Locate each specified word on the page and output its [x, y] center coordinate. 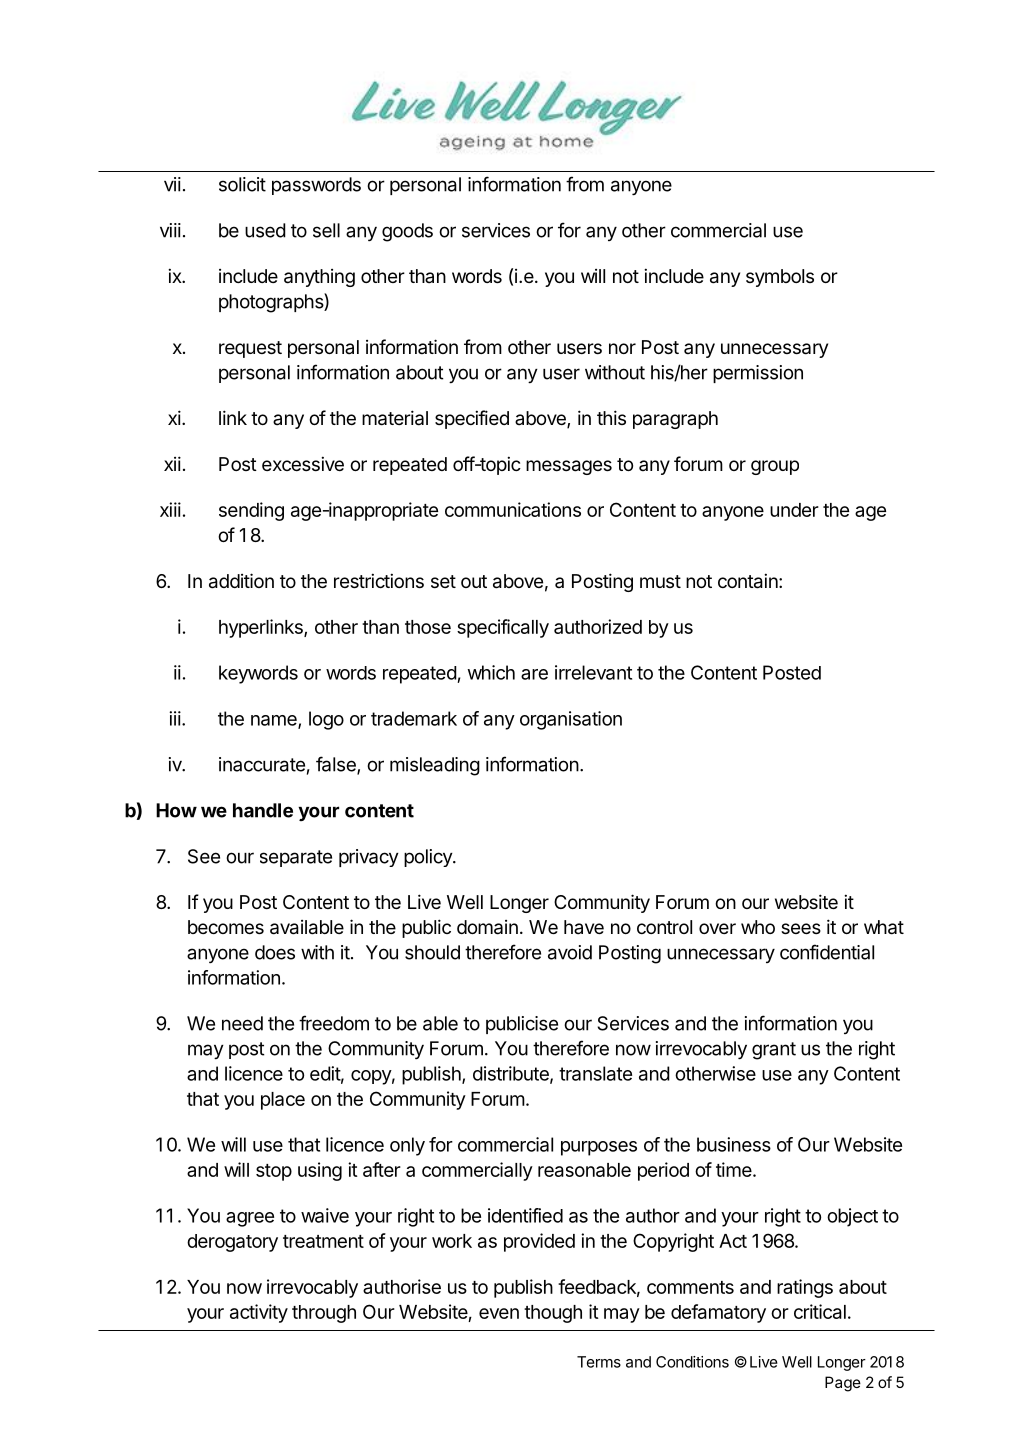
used [265, 230]
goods [407, 232]
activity [259, 1313]
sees [801, 928]
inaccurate [262, 764]
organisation [571, 720]
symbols [780, 278]
